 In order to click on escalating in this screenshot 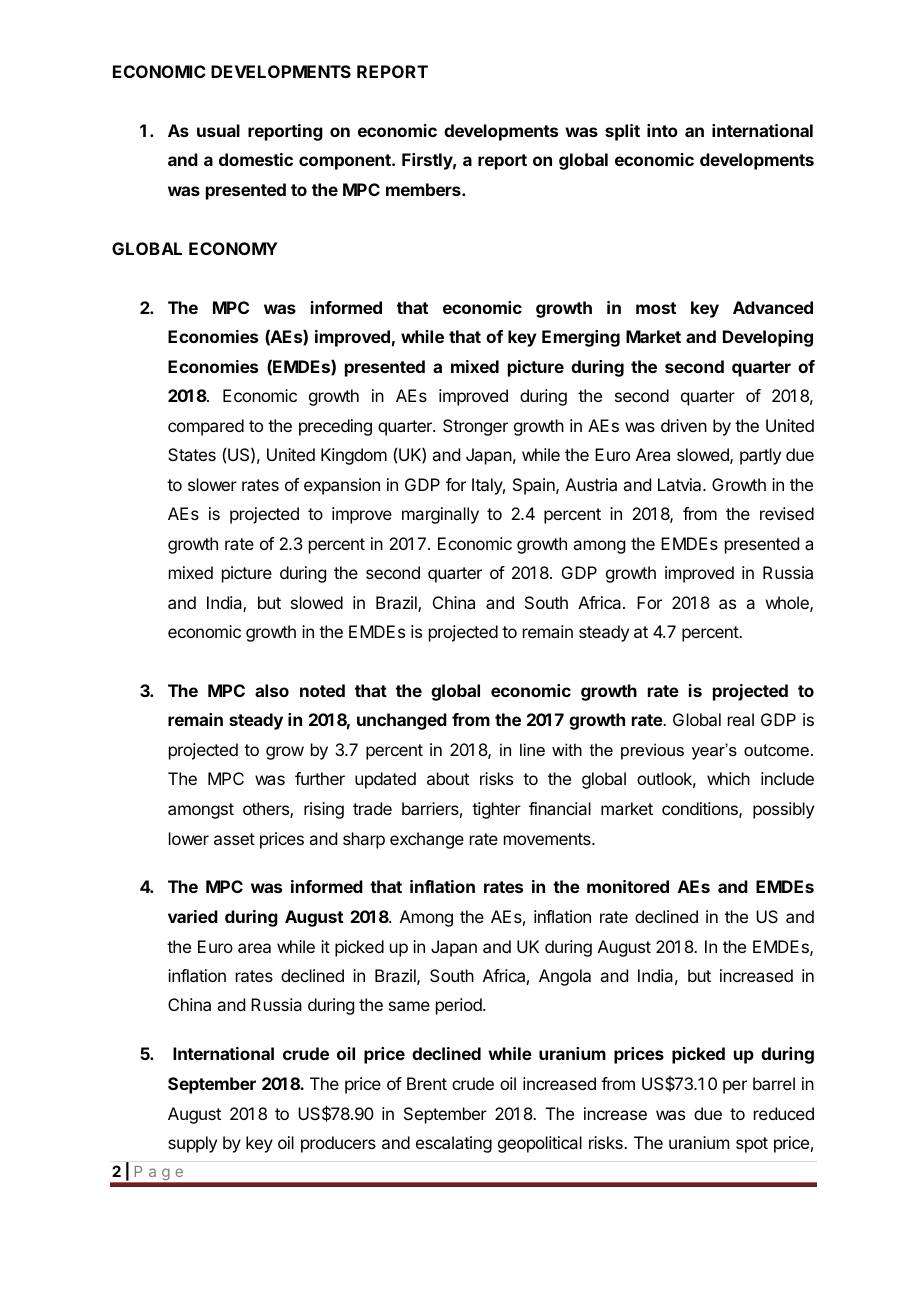, I will do `click(454, 1144)`.
